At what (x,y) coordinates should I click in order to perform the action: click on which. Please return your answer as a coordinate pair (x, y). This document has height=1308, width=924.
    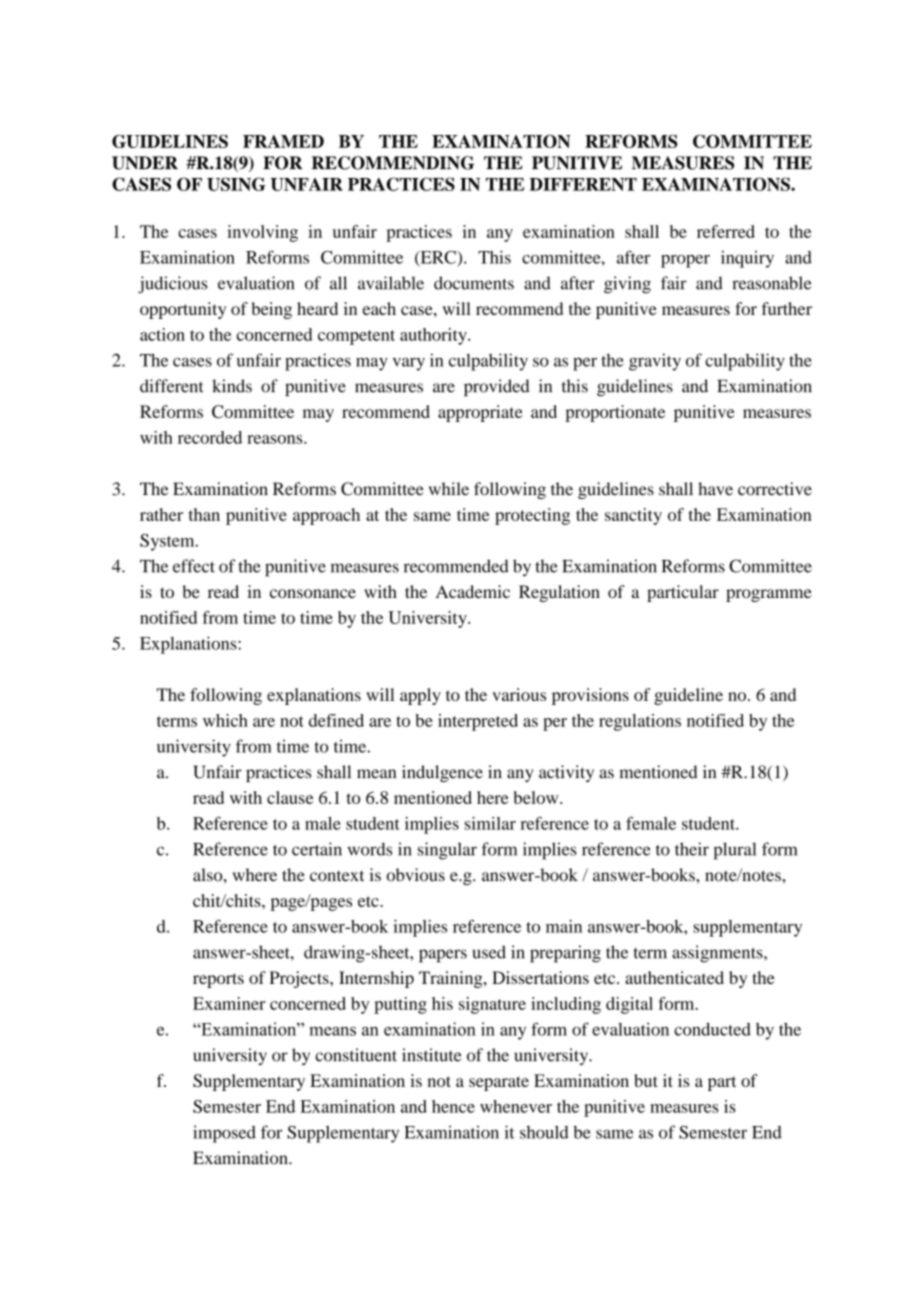
    Looking at the image, I should click on (225, 720).
